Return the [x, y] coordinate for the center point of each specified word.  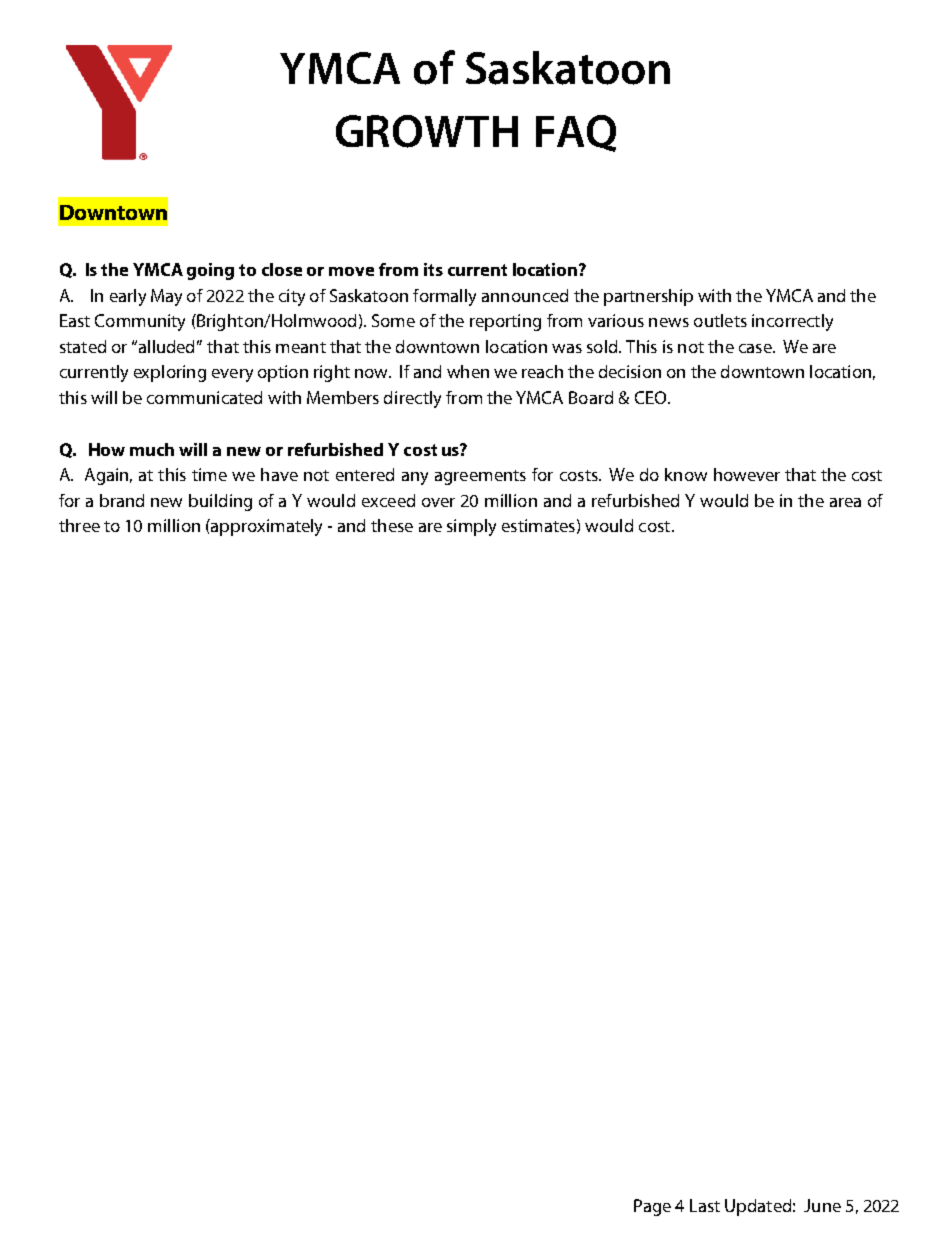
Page [652, 1207]
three [79, 525]
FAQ [576, 133]
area [845, 502]
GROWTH [427, 131]
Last [705, 1205]
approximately [265, 527]
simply [471, 527]
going [210, 271]
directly [412, 399]
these [392, 525]
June [822, 1205]
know [686, 474]
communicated [204, 397]
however [747, 474]
